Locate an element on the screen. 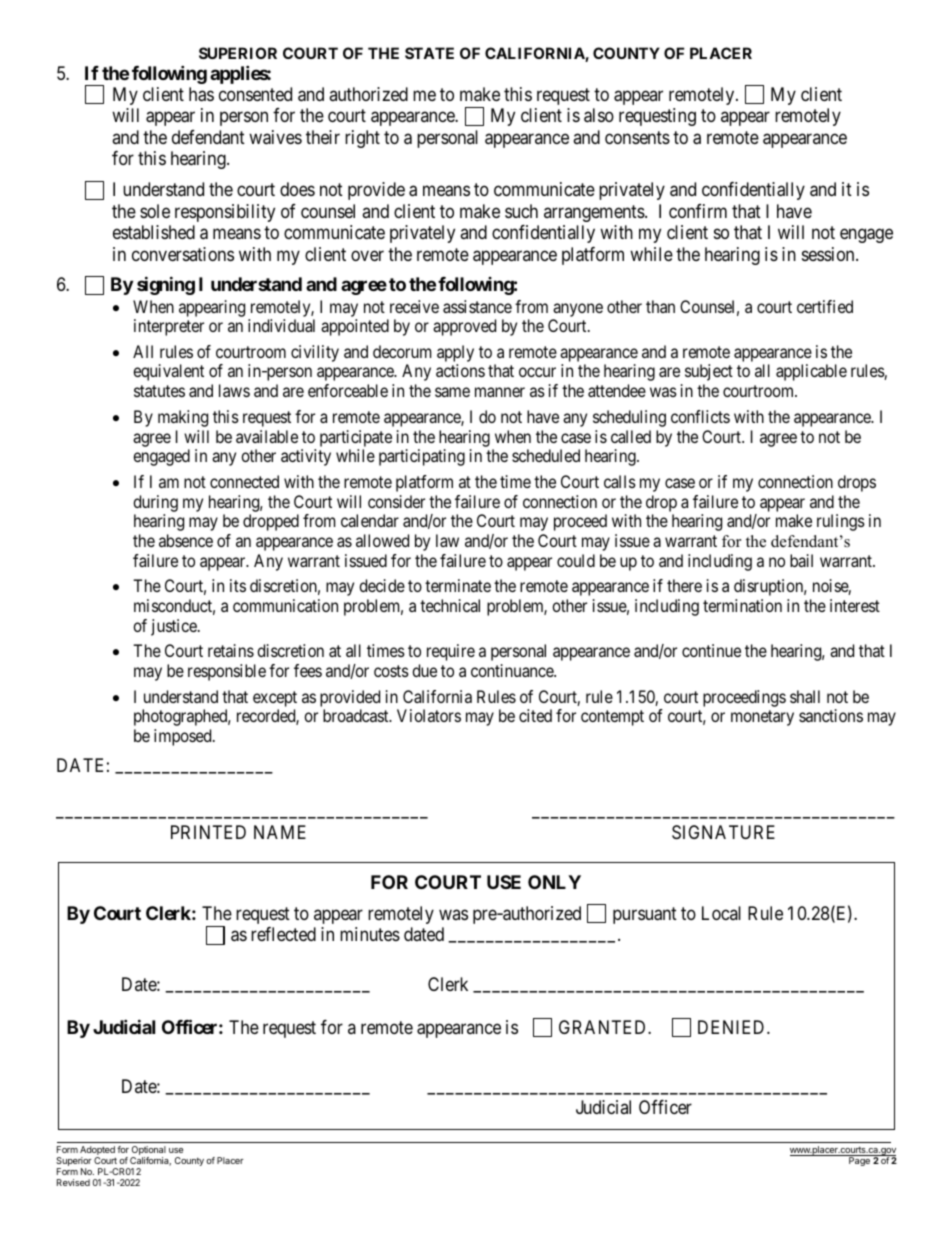 This screenshot has height=1233, width=952. consents is located at coordinates (637, 137).
